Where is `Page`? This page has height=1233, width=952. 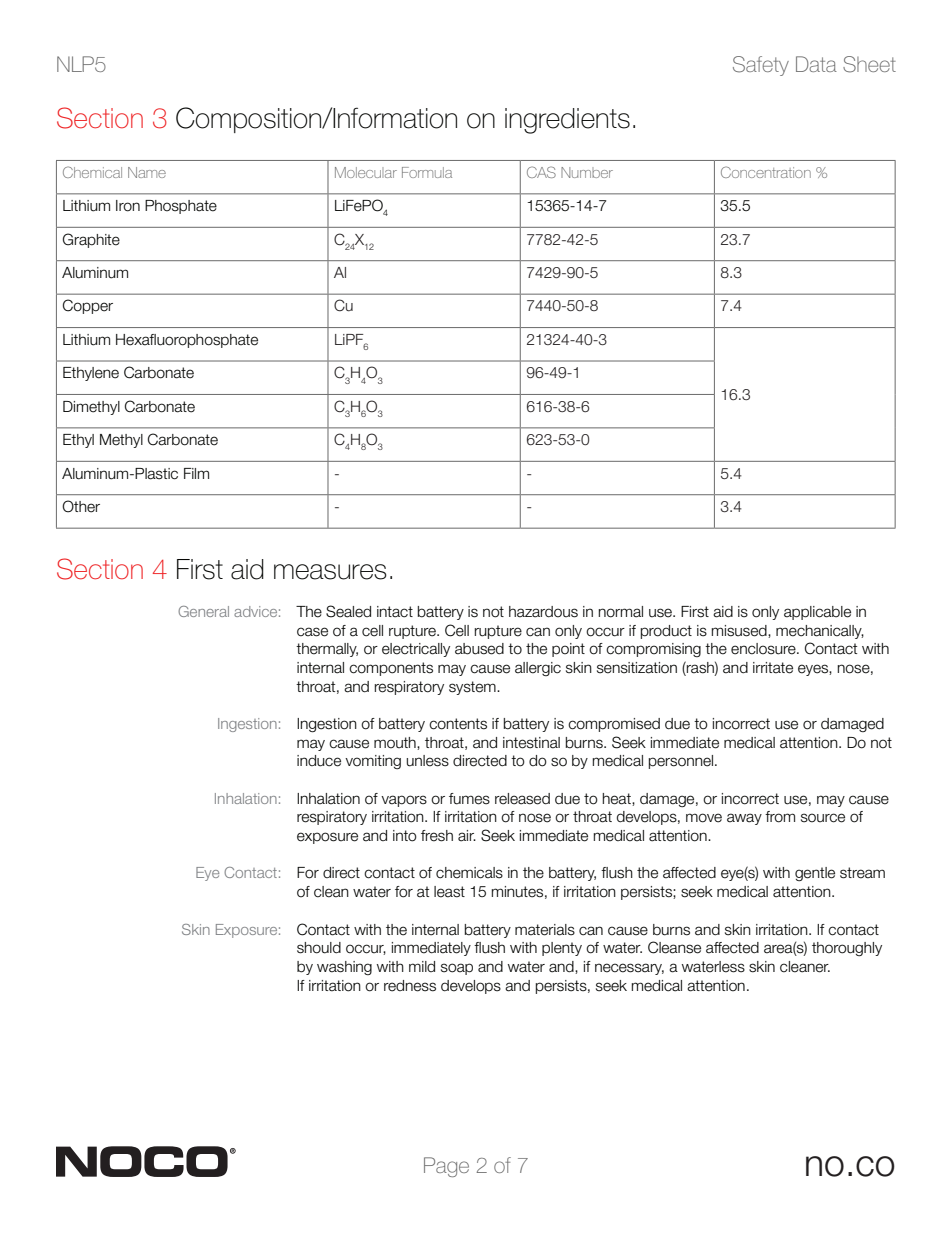
Page is located at coordinates (446, 1167).
